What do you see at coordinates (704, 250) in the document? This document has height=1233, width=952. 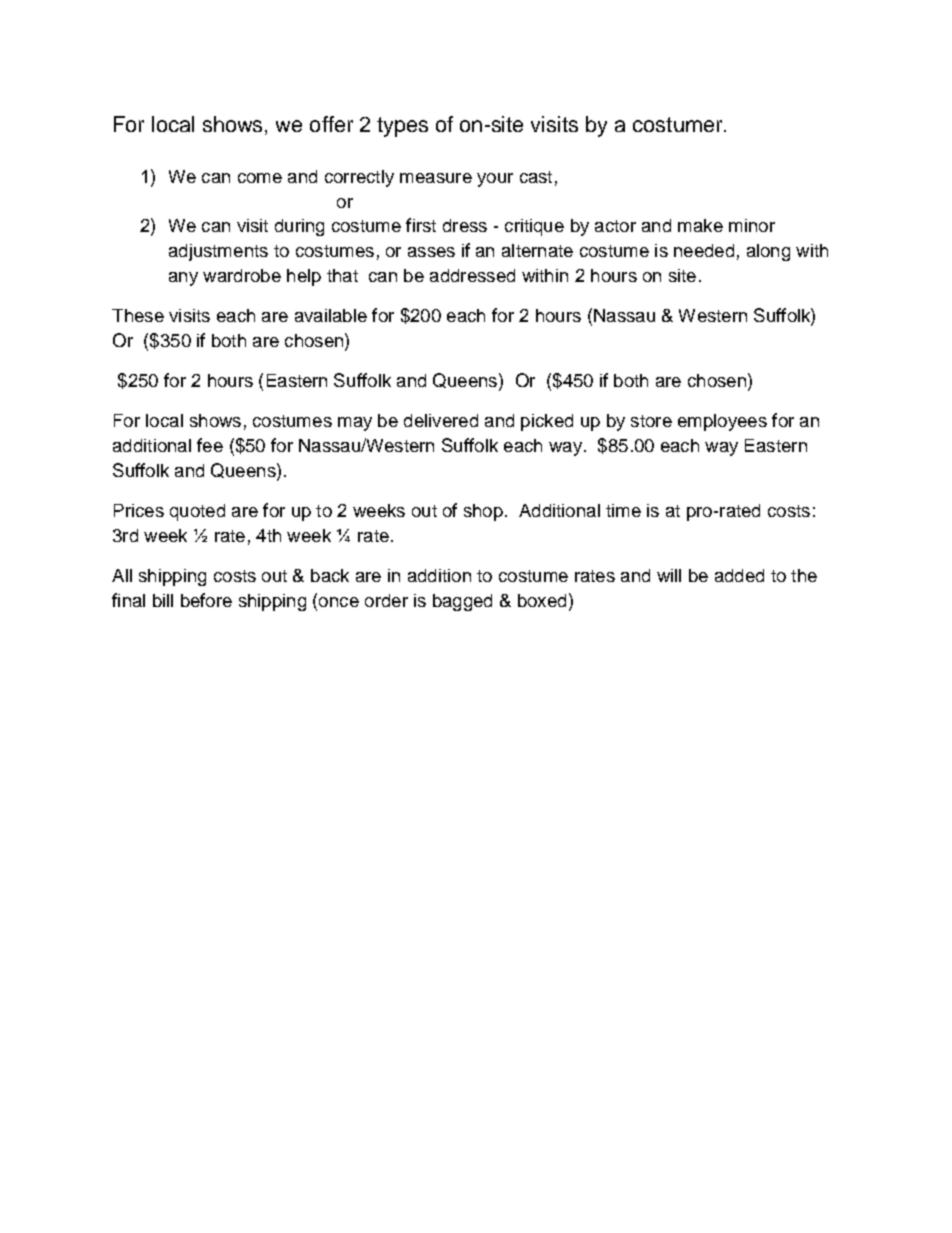 I see `needed` at bounding box center [704, 250].
